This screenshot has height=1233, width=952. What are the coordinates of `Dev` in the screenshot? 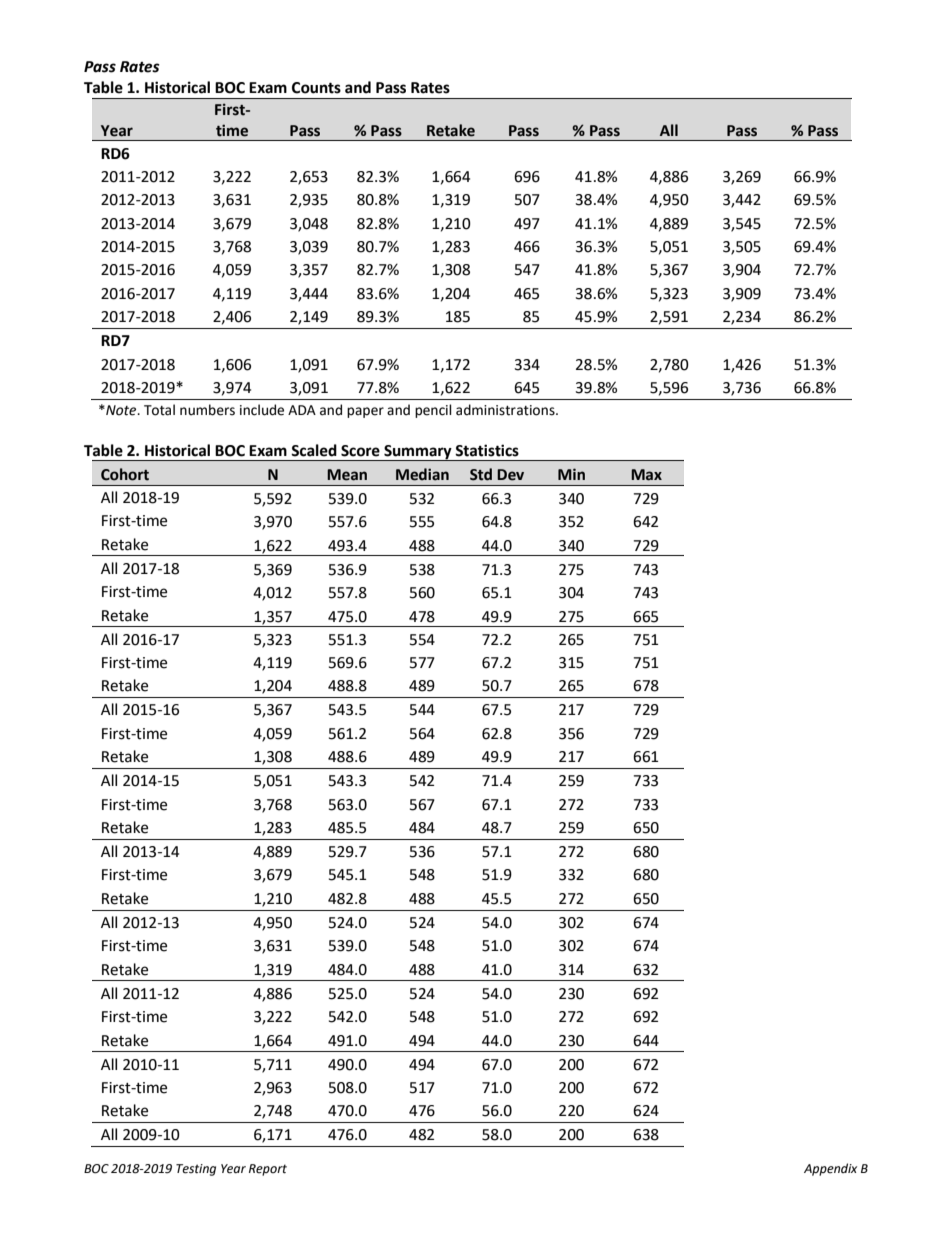 It's located at (510, 475).
